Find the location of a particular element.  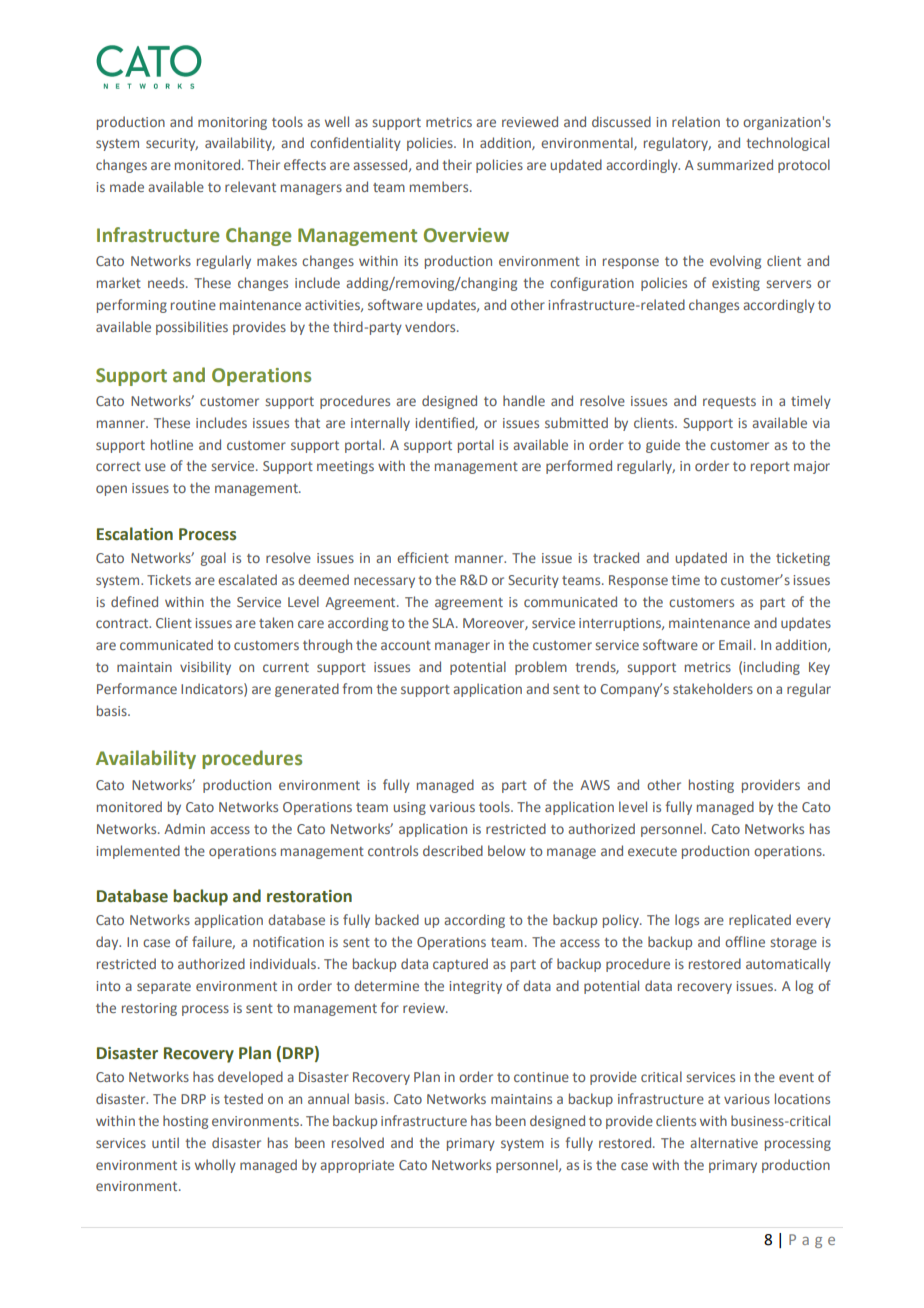

Admin is located at coordinates (184, 828).
